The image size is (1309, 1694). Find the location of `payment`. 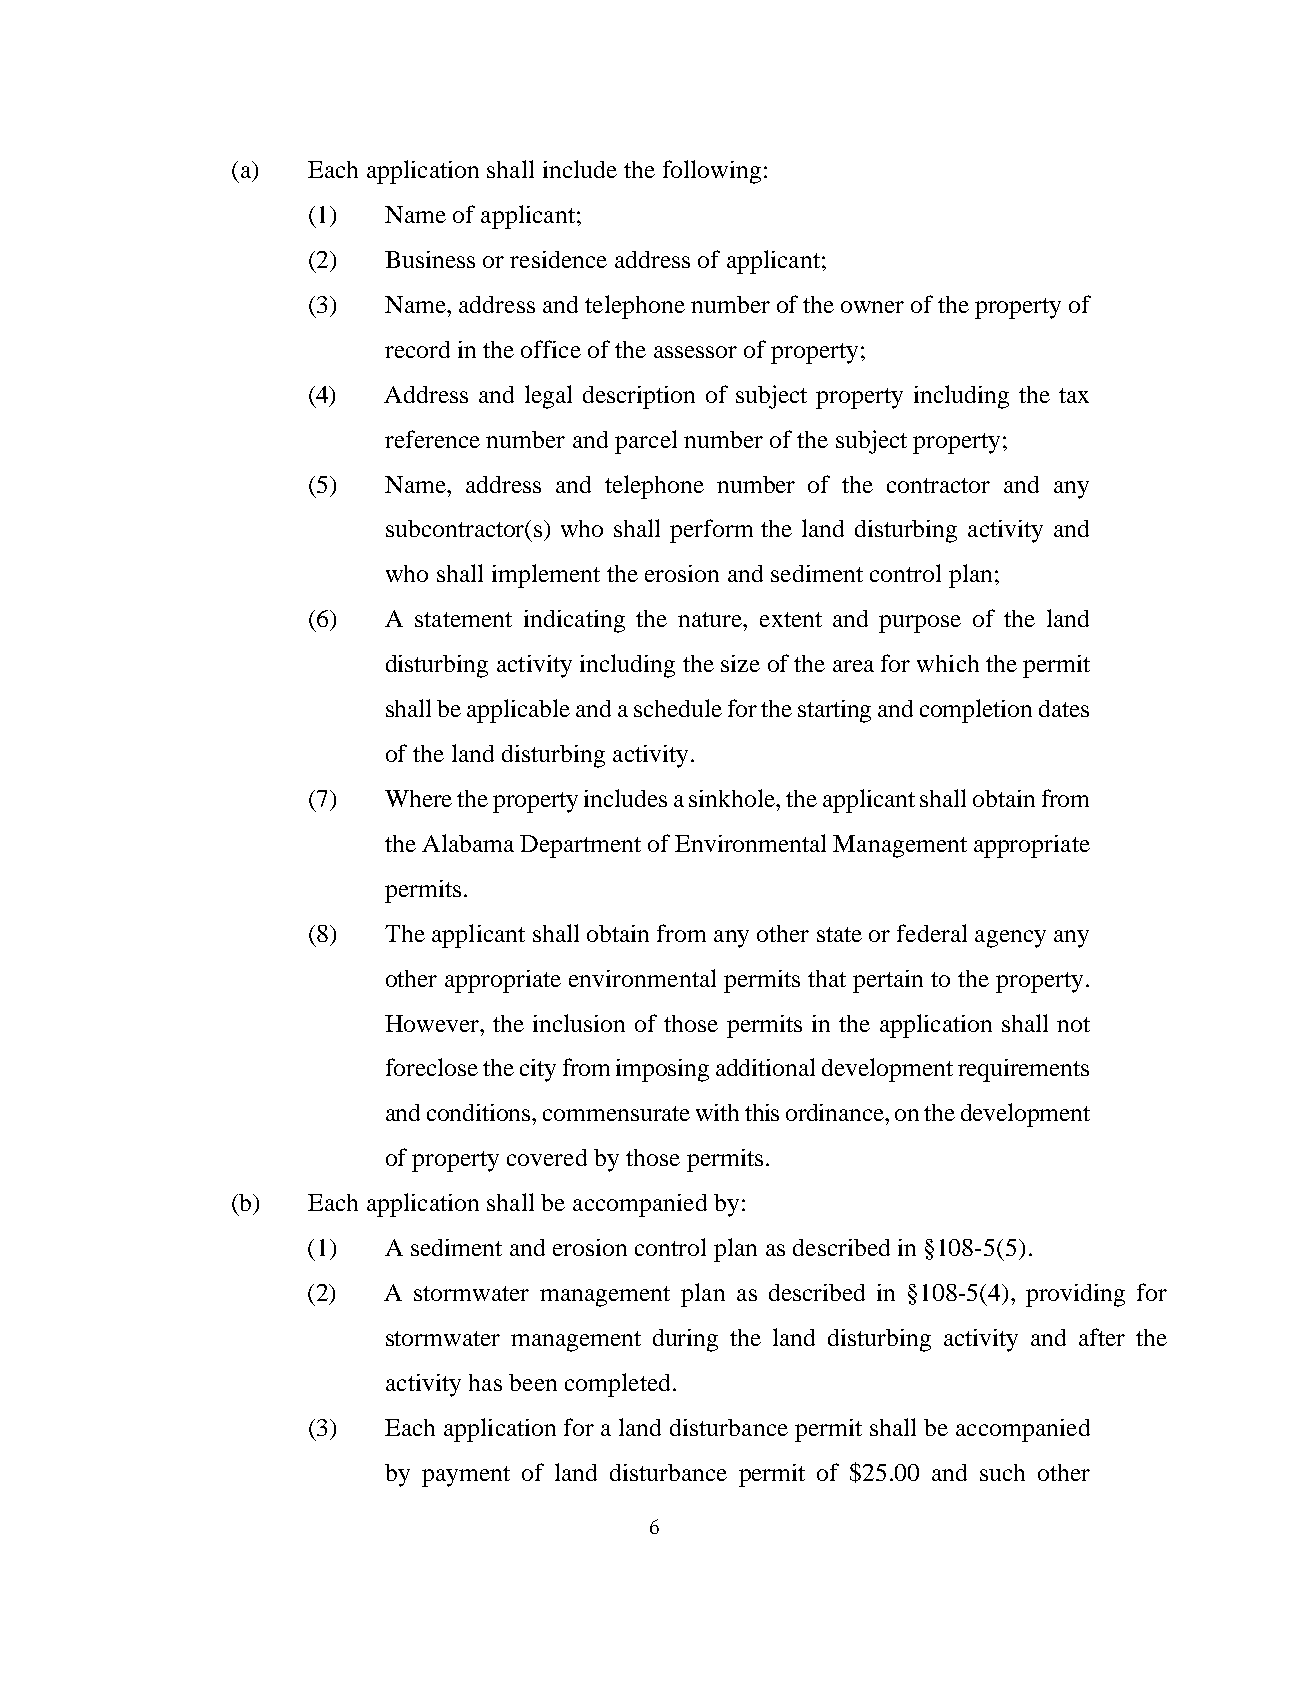

payment is located at coordinates (466, 1476).
